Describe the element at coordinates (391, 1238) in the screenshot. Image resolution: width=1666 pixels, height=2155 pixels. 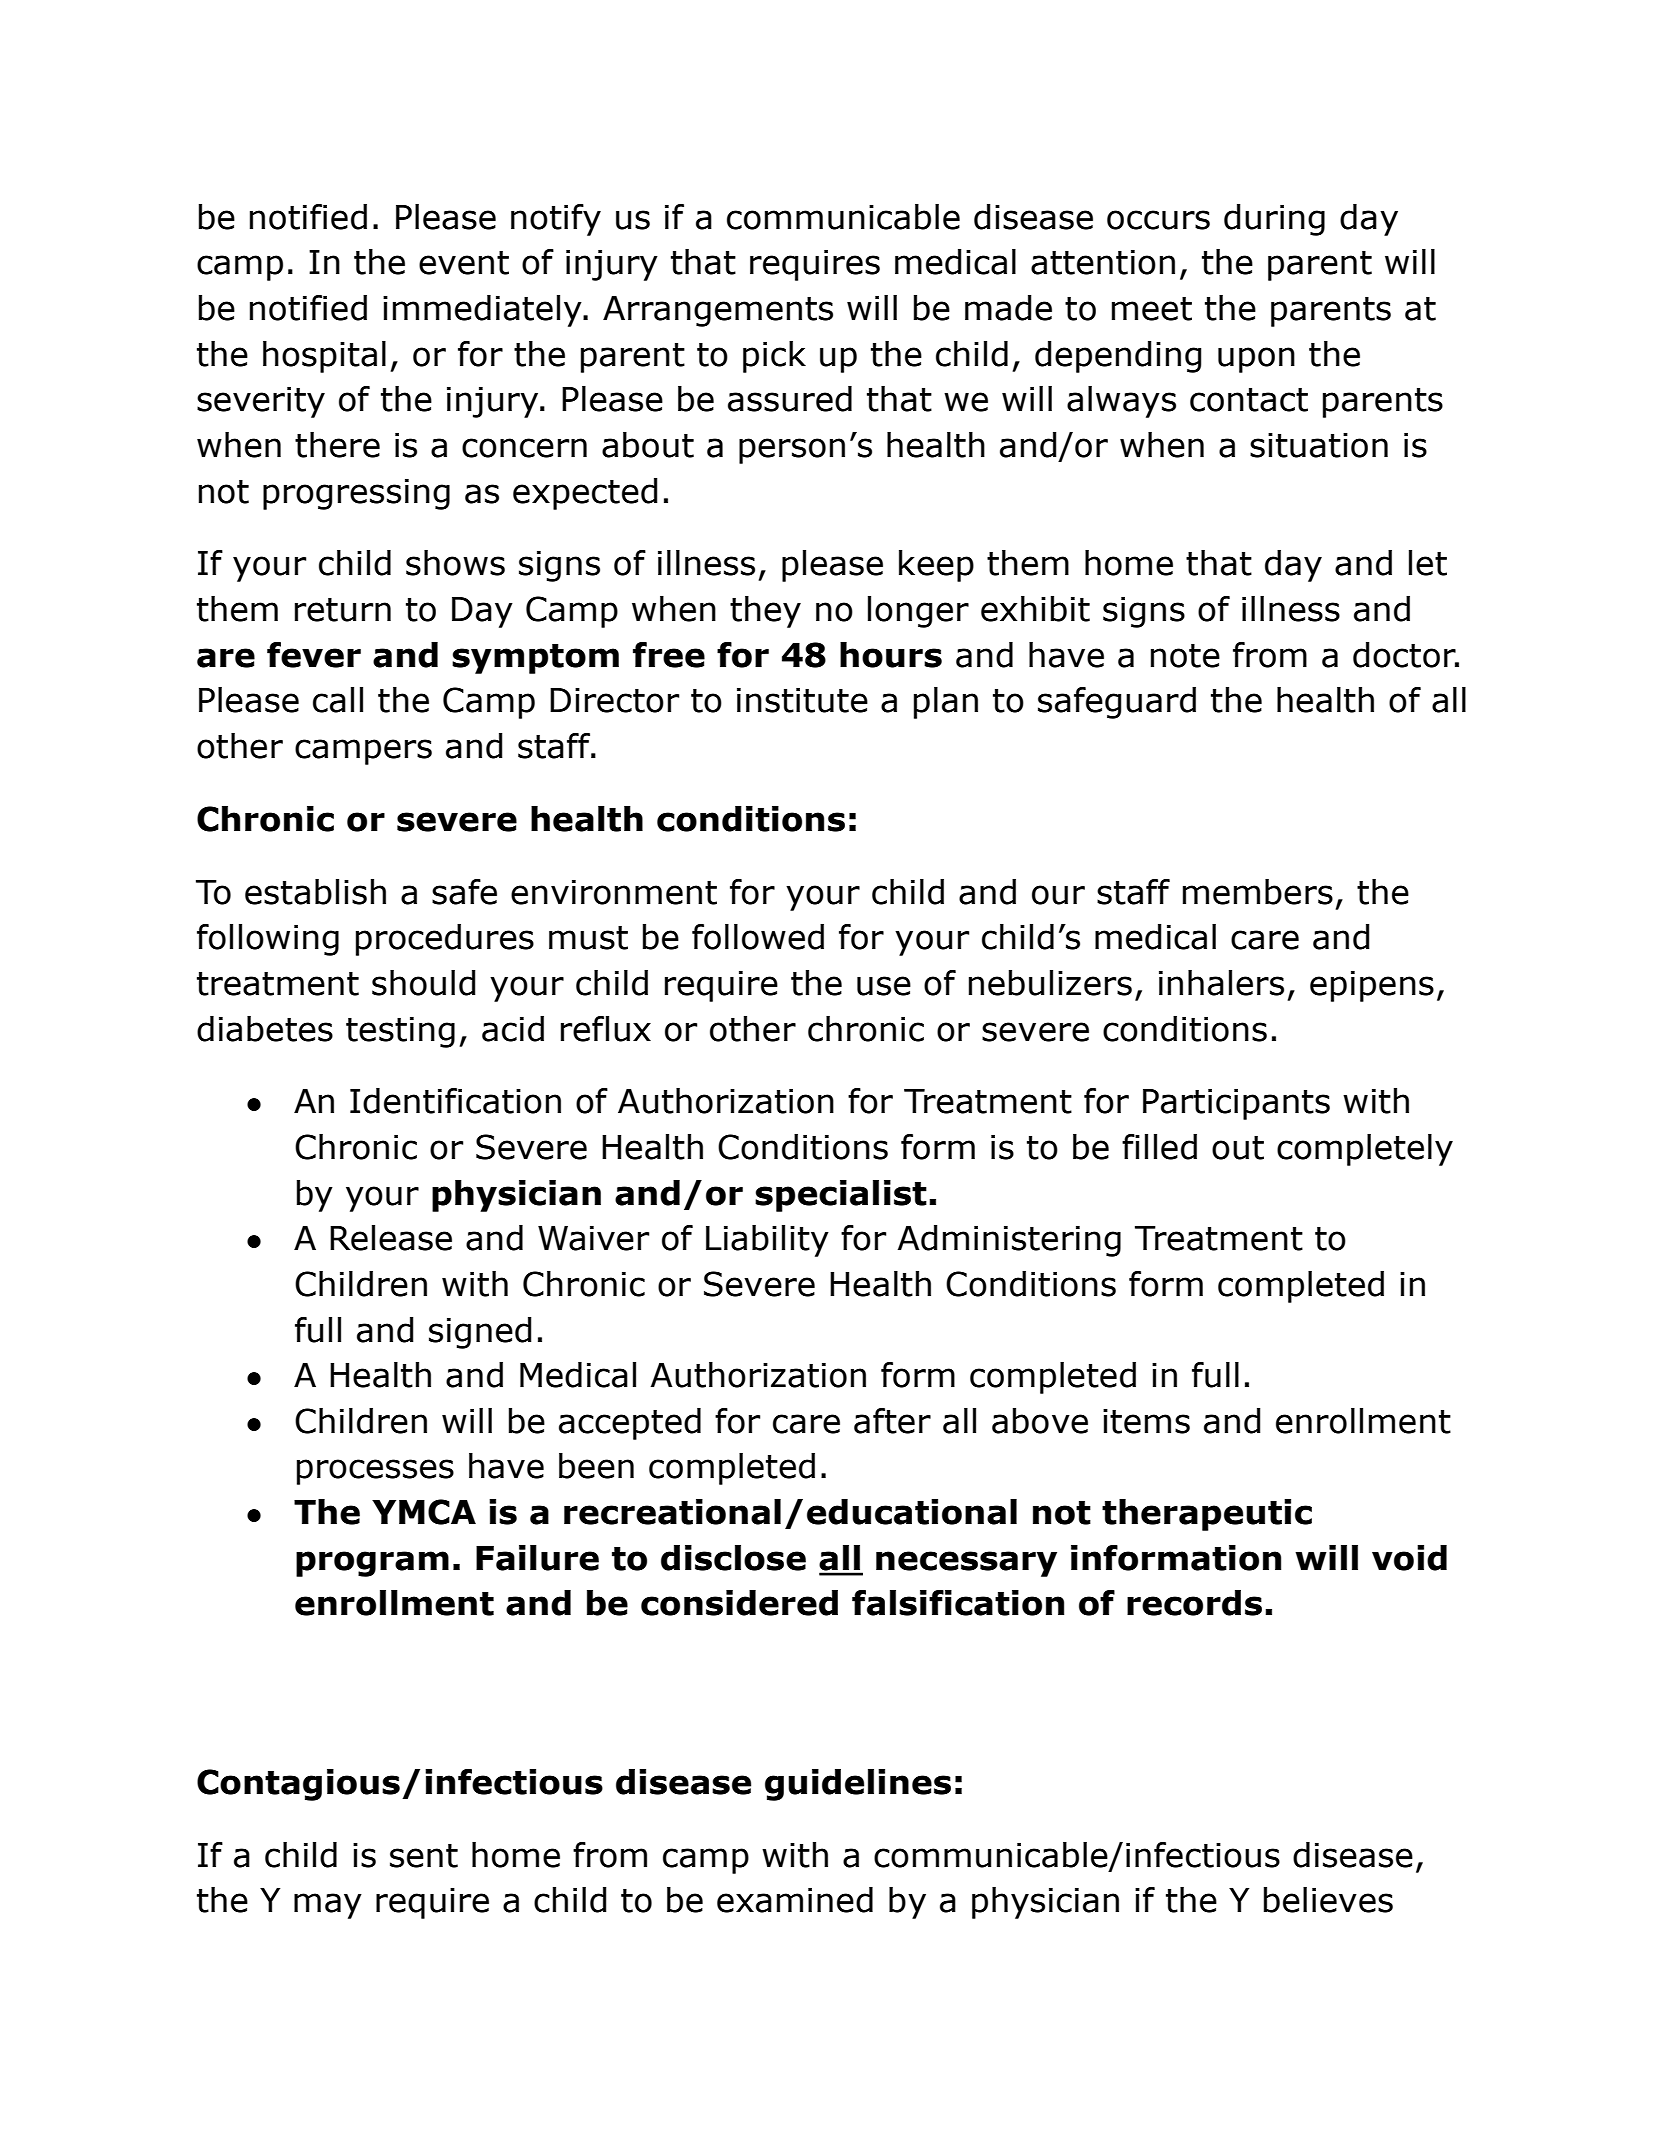
I see `Release` at that location.
